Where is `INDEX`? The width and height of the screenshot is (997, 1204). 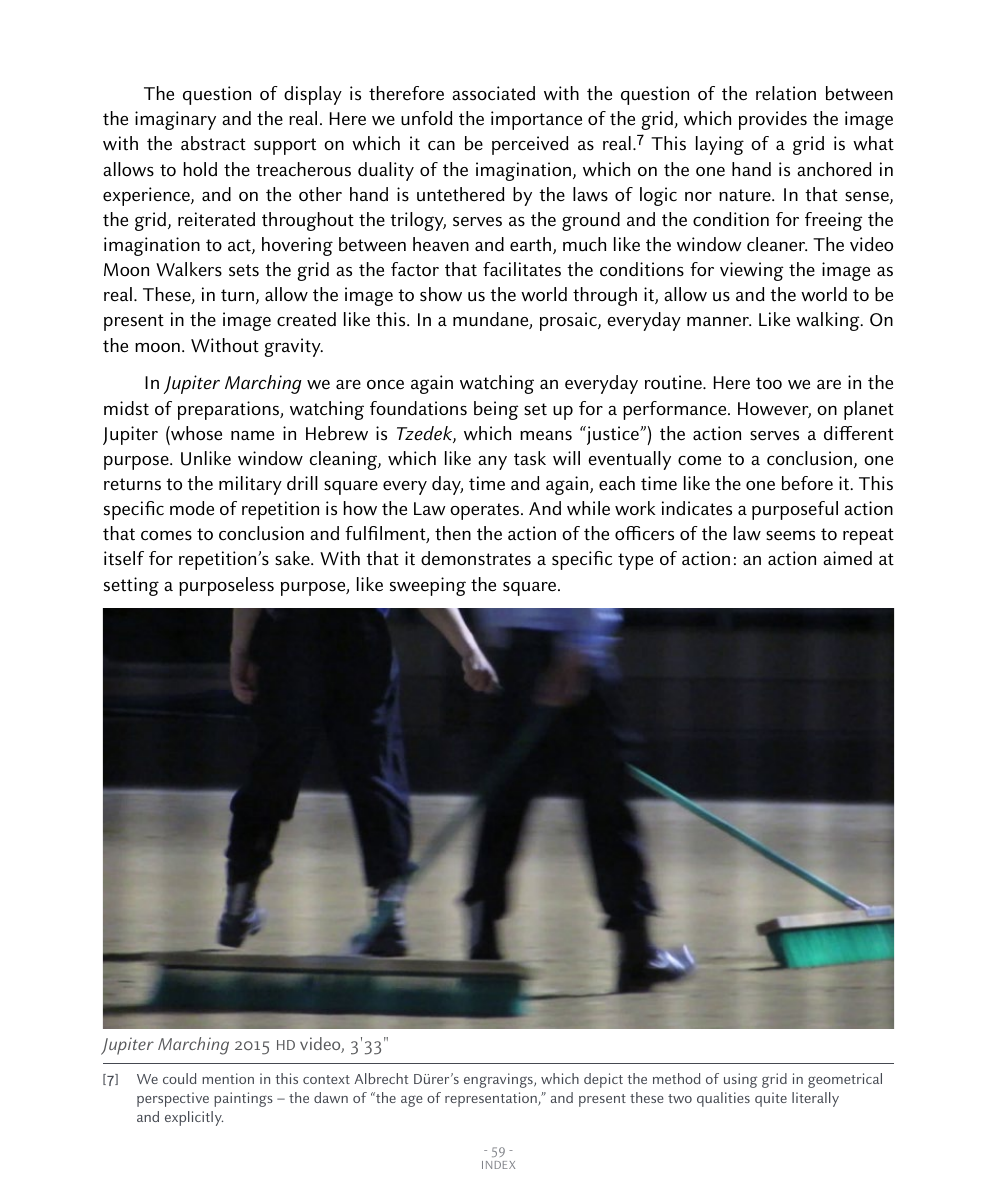
INDEX is located at coordinates (498, 1165).
